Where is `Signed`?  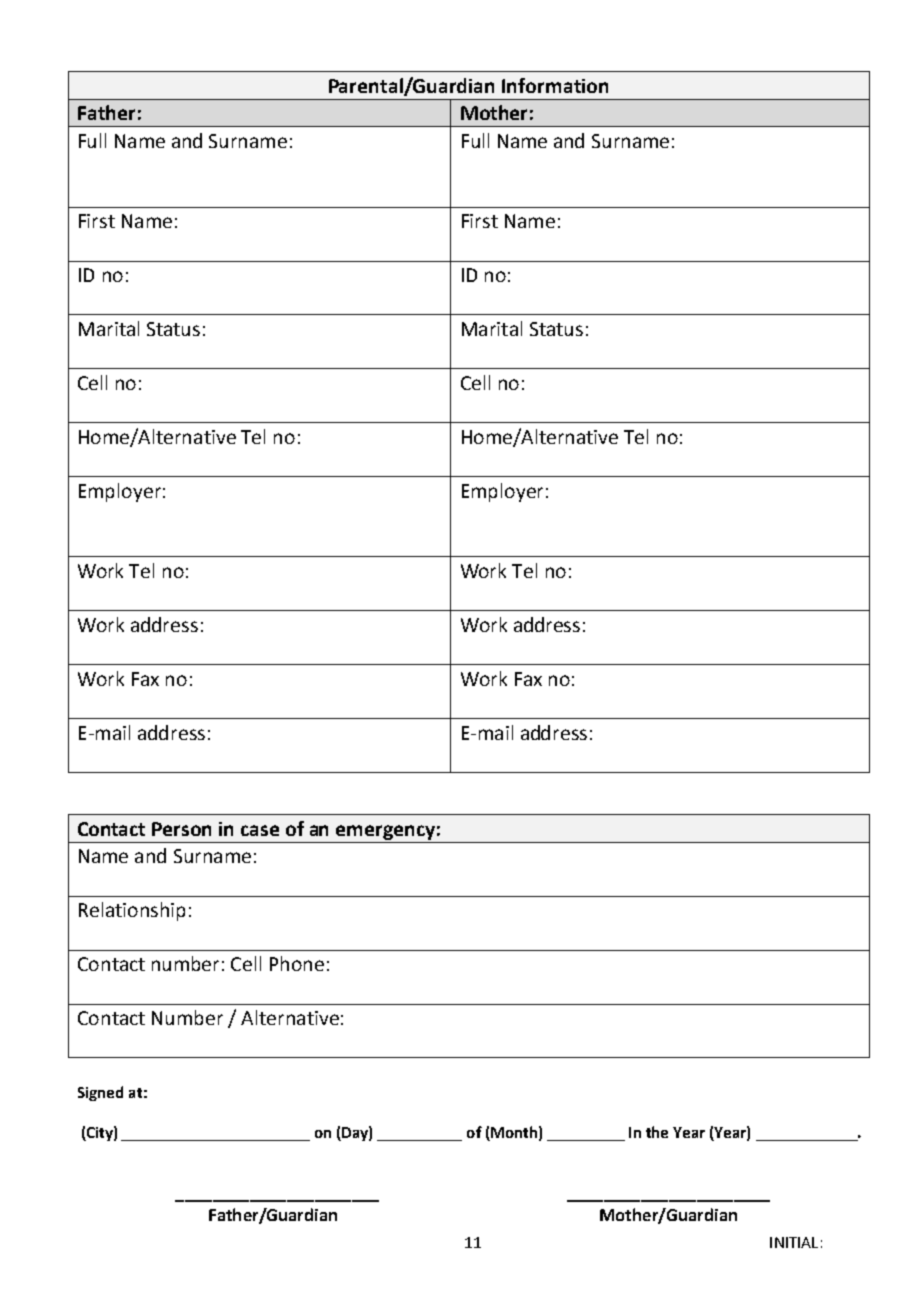 Signed is located at coordinates (100, 1093).
